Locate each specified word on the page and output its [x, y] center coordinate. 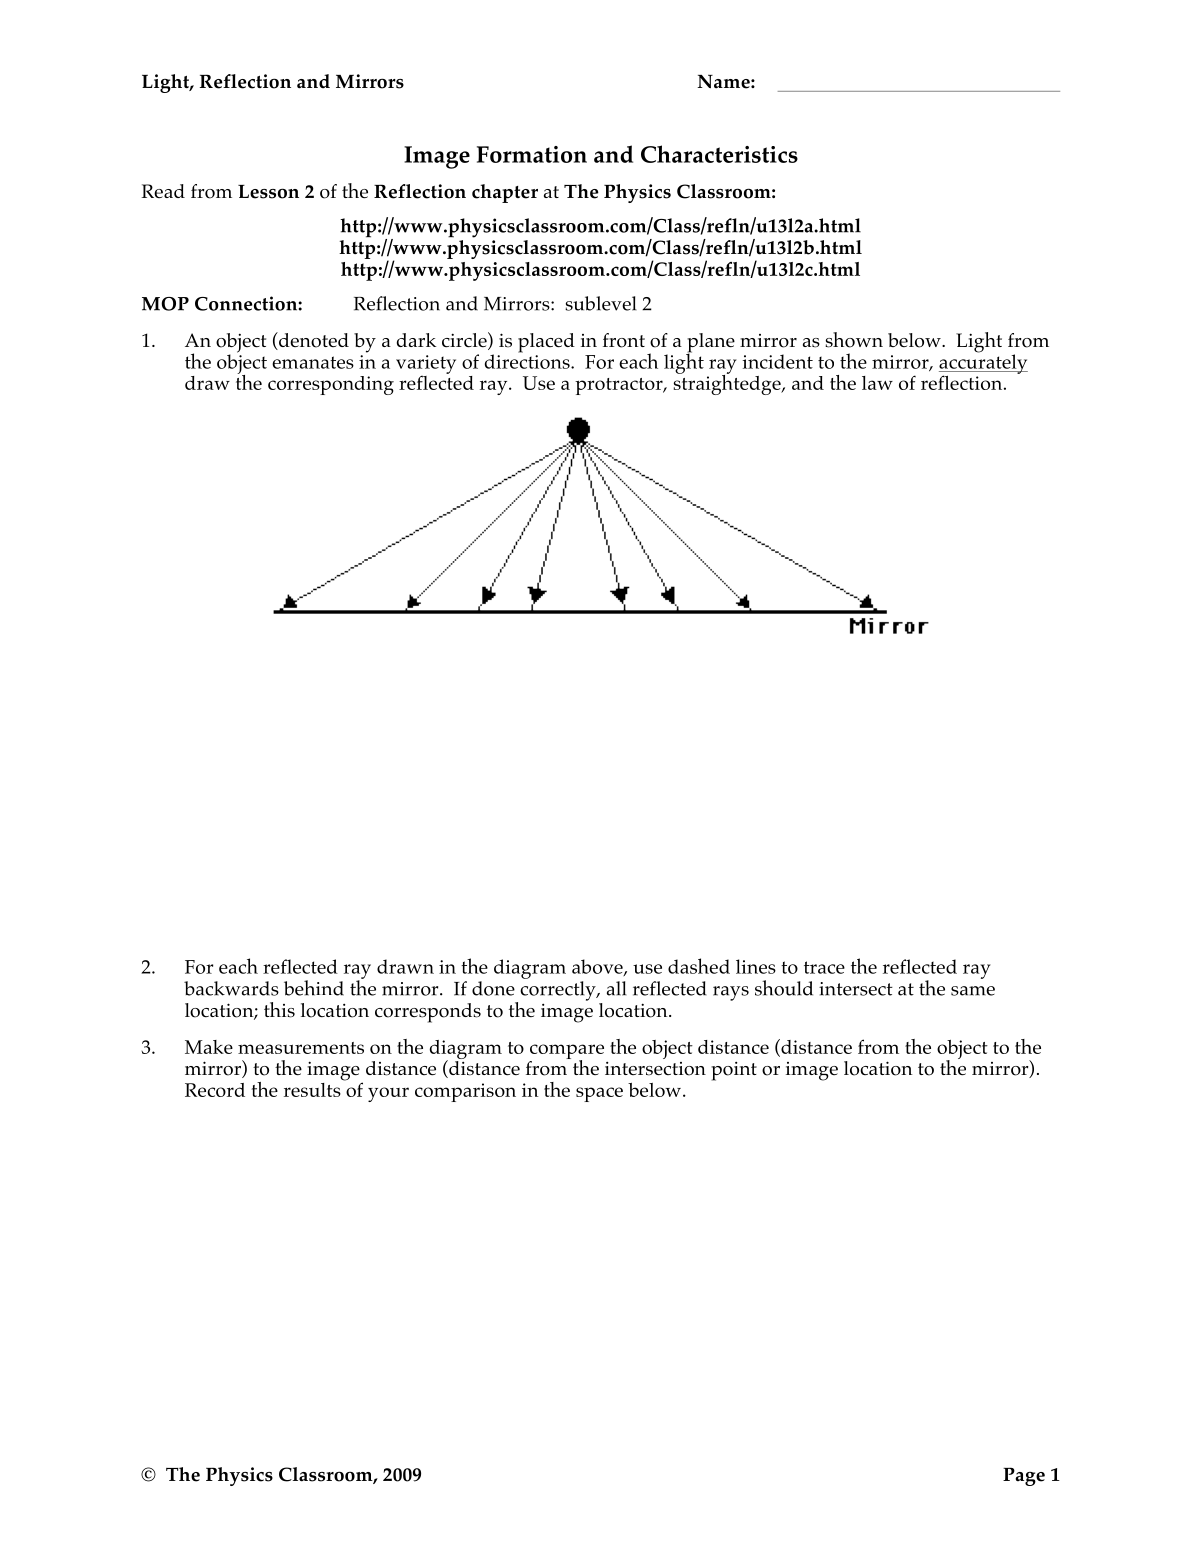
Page [1024, 1476]
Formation [532, 154]
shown [854, 340]
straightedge [728, 383]
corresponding [331, 385]
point [734, 1071]
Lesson [268, 192]
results [312, 1090]
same [973, 991]
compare [567, 1052]
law [877, 383]
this [279, 1010]
